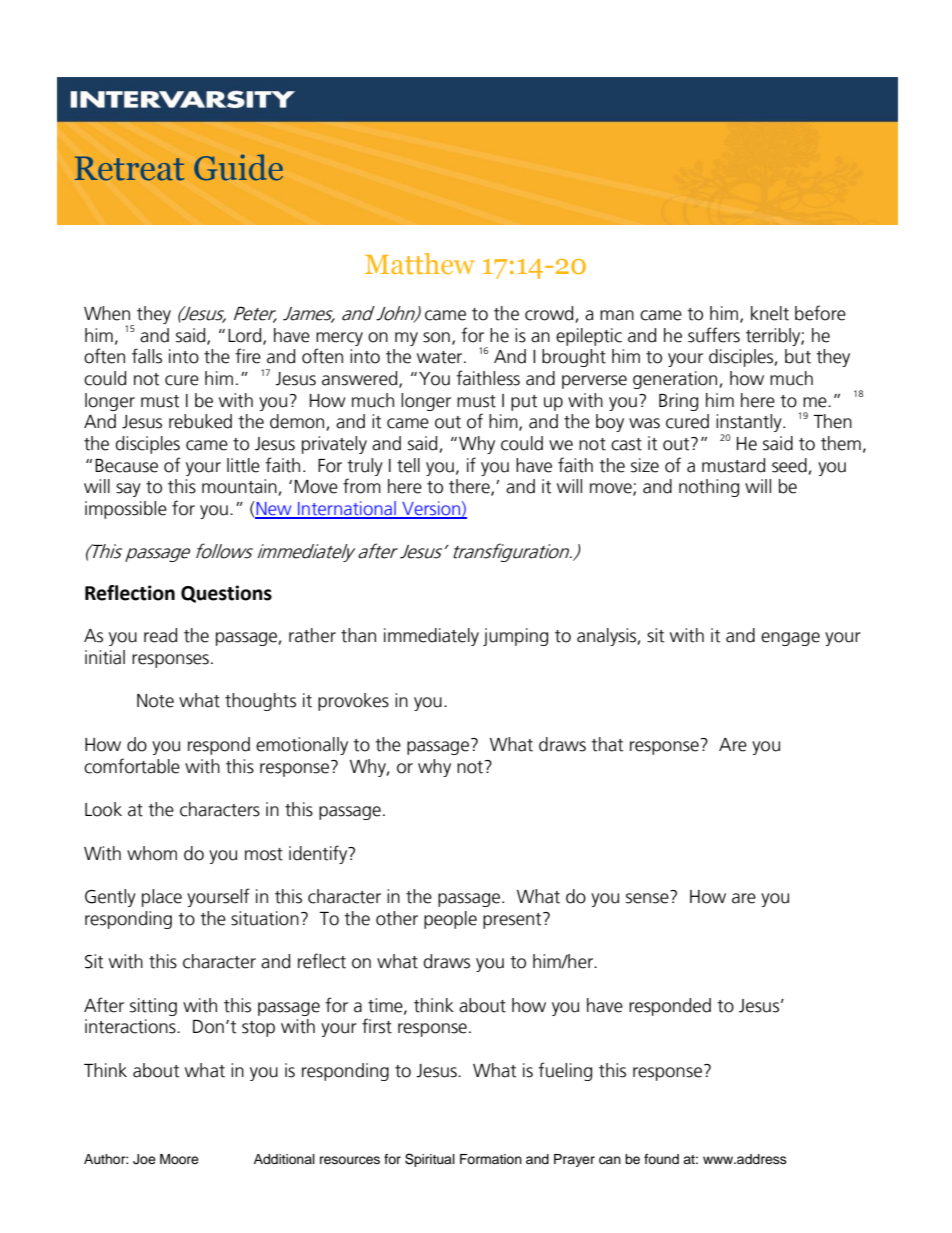 This screenshot has width=952, height=1233. I want to click on read, so click(160, 635).
